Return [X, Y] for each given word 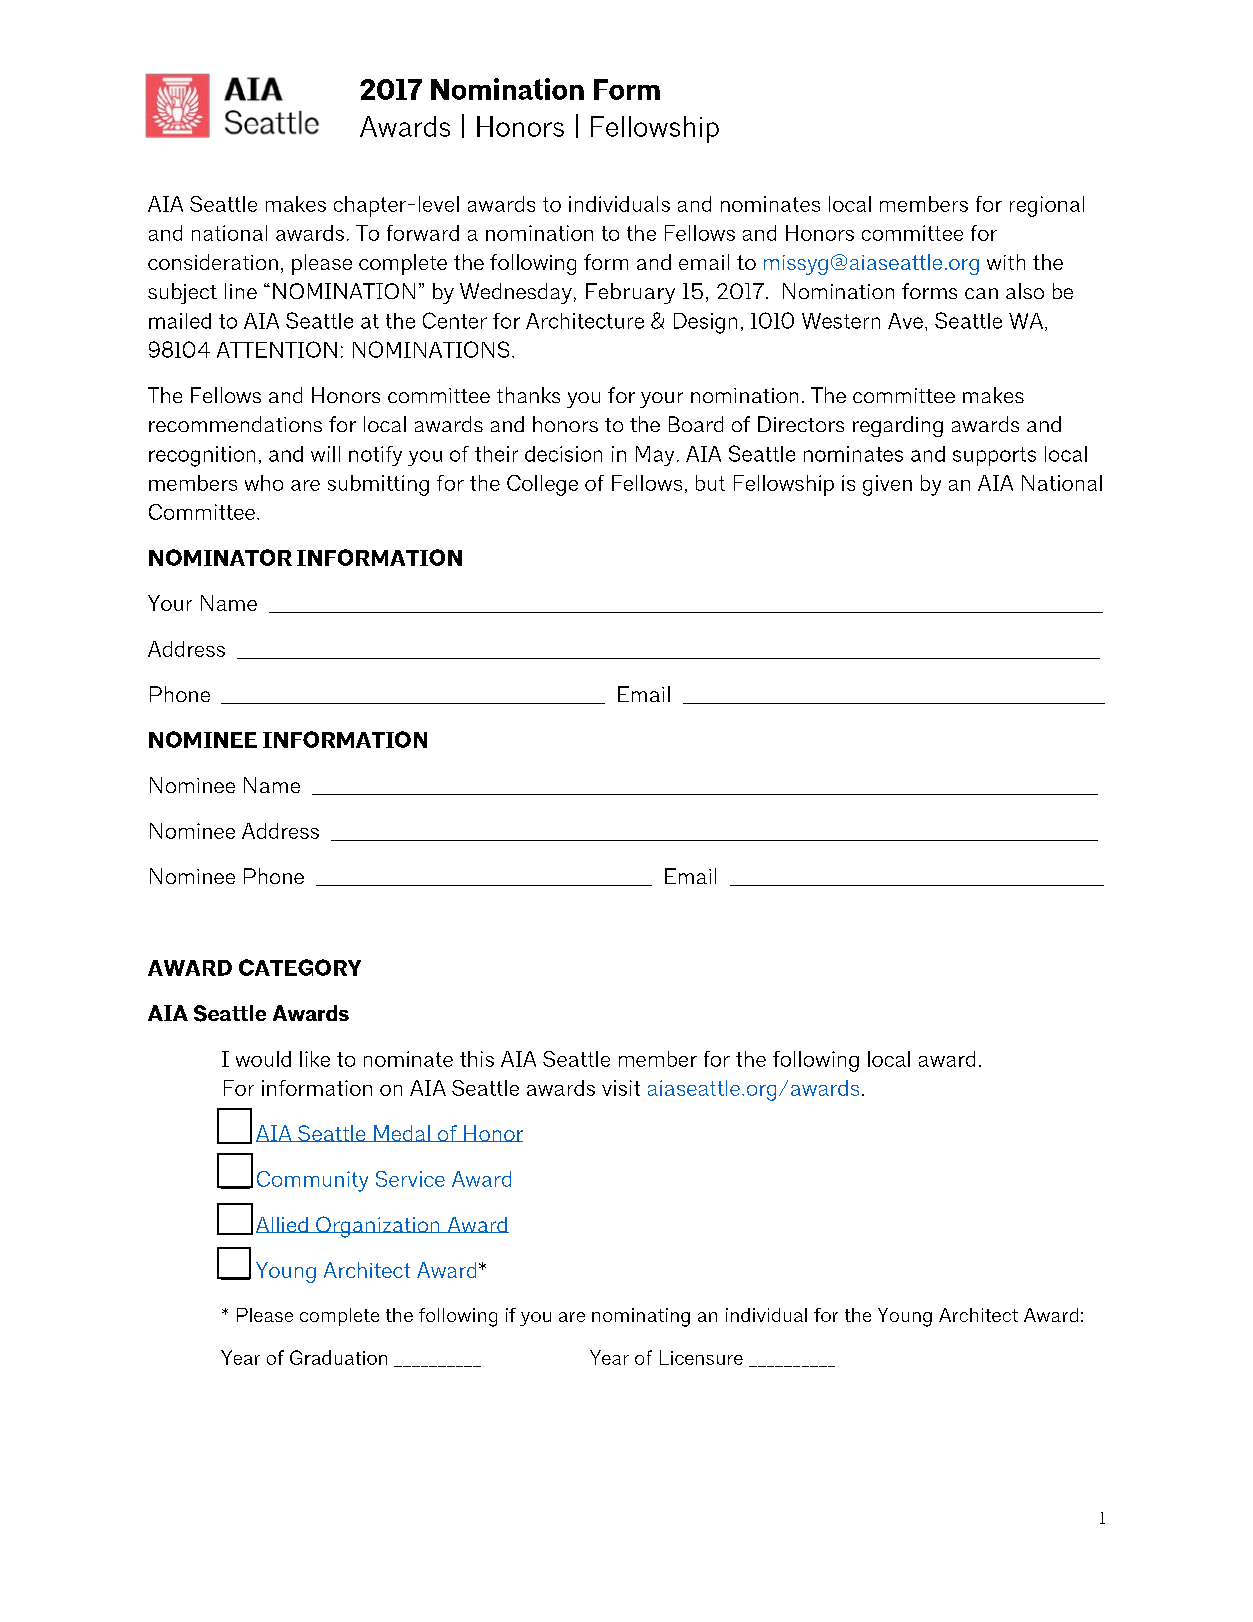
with [1006, 262]
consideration [213, 262]
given [887, 485]
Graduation [338, 1357]
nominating [641, 1317]
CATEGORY [300, 967]
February [630, 293]
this [477, 1059]
